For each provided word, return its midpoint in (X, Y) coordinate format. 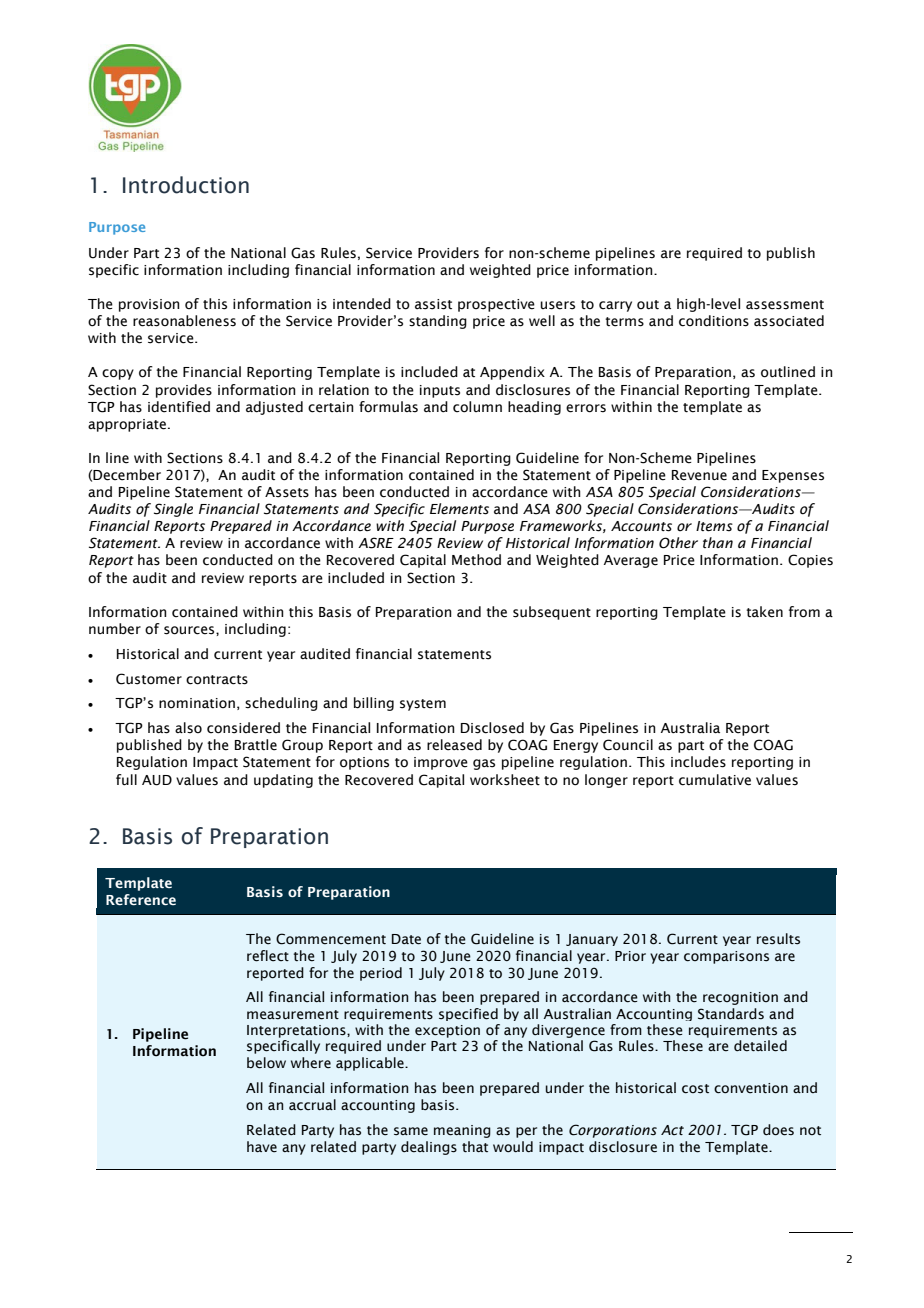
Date (406, 939)
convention (751, 1088)
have (262, 1147)
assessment (785, 305)
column (477, 407)
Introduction (186, 185)
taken (764, 612)
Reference (141, 899)
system (423, 705)
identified (179, 407)
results (778, 939)
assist (433, 304)
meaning (462, 1131)
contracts (217, 680)
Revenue (699, 475)
